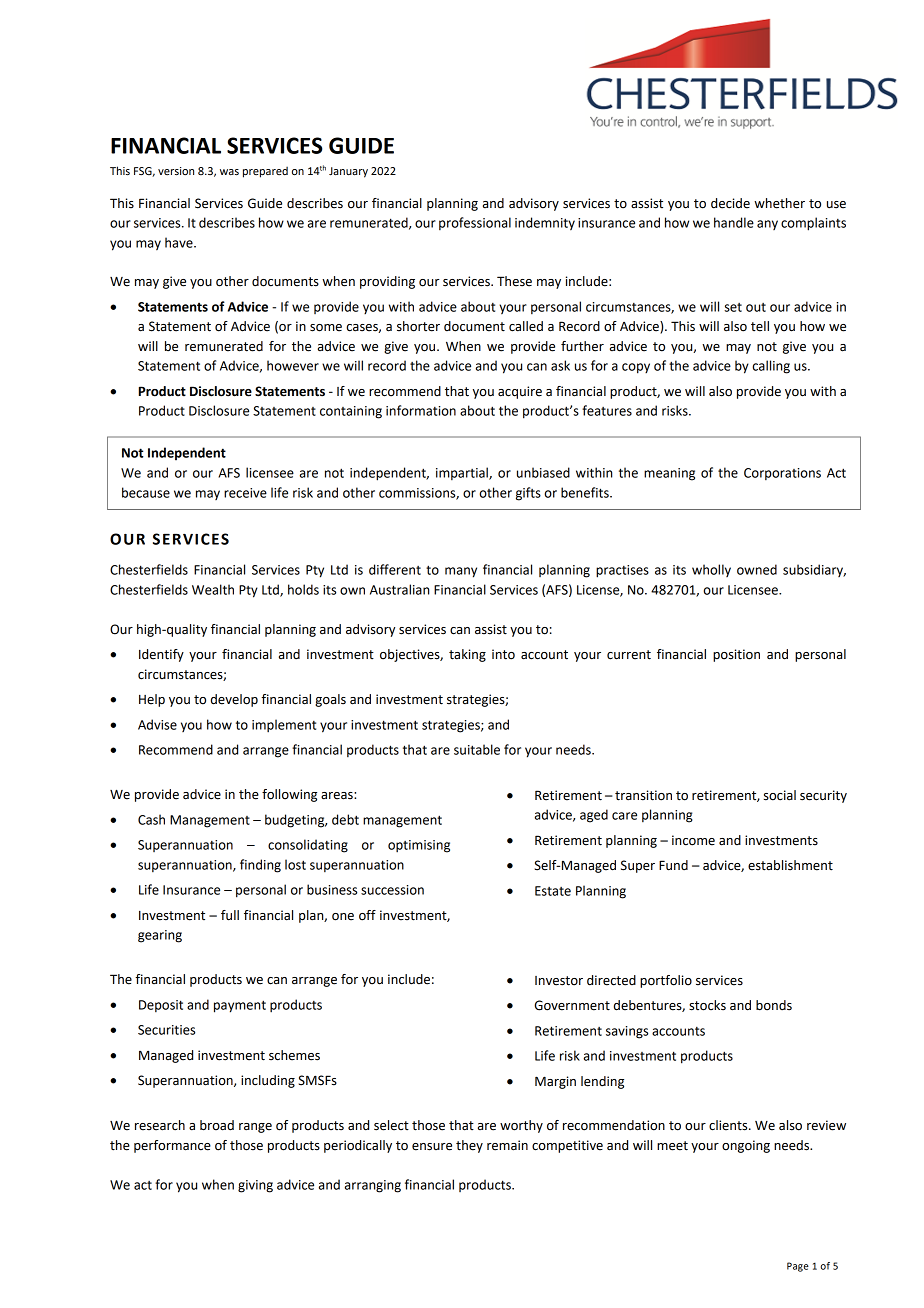 The height and width of the screenshot is (1308, 924). Describe the element at coordinates (730, 203) in the screenshot. I see `decide` at that location.
